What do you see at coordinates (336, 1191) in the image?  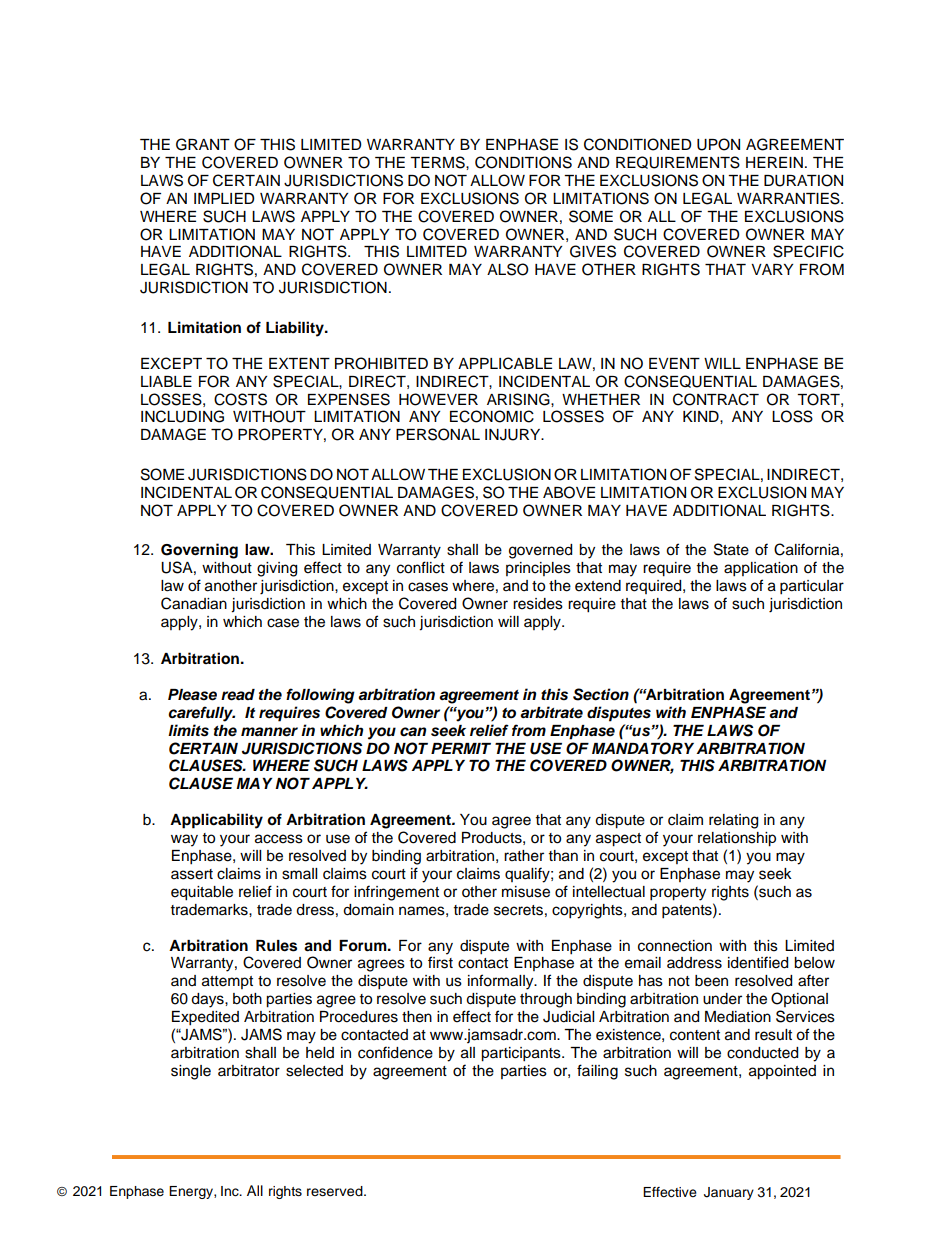 I see `reserved` at bounding box center [336, 1191].
